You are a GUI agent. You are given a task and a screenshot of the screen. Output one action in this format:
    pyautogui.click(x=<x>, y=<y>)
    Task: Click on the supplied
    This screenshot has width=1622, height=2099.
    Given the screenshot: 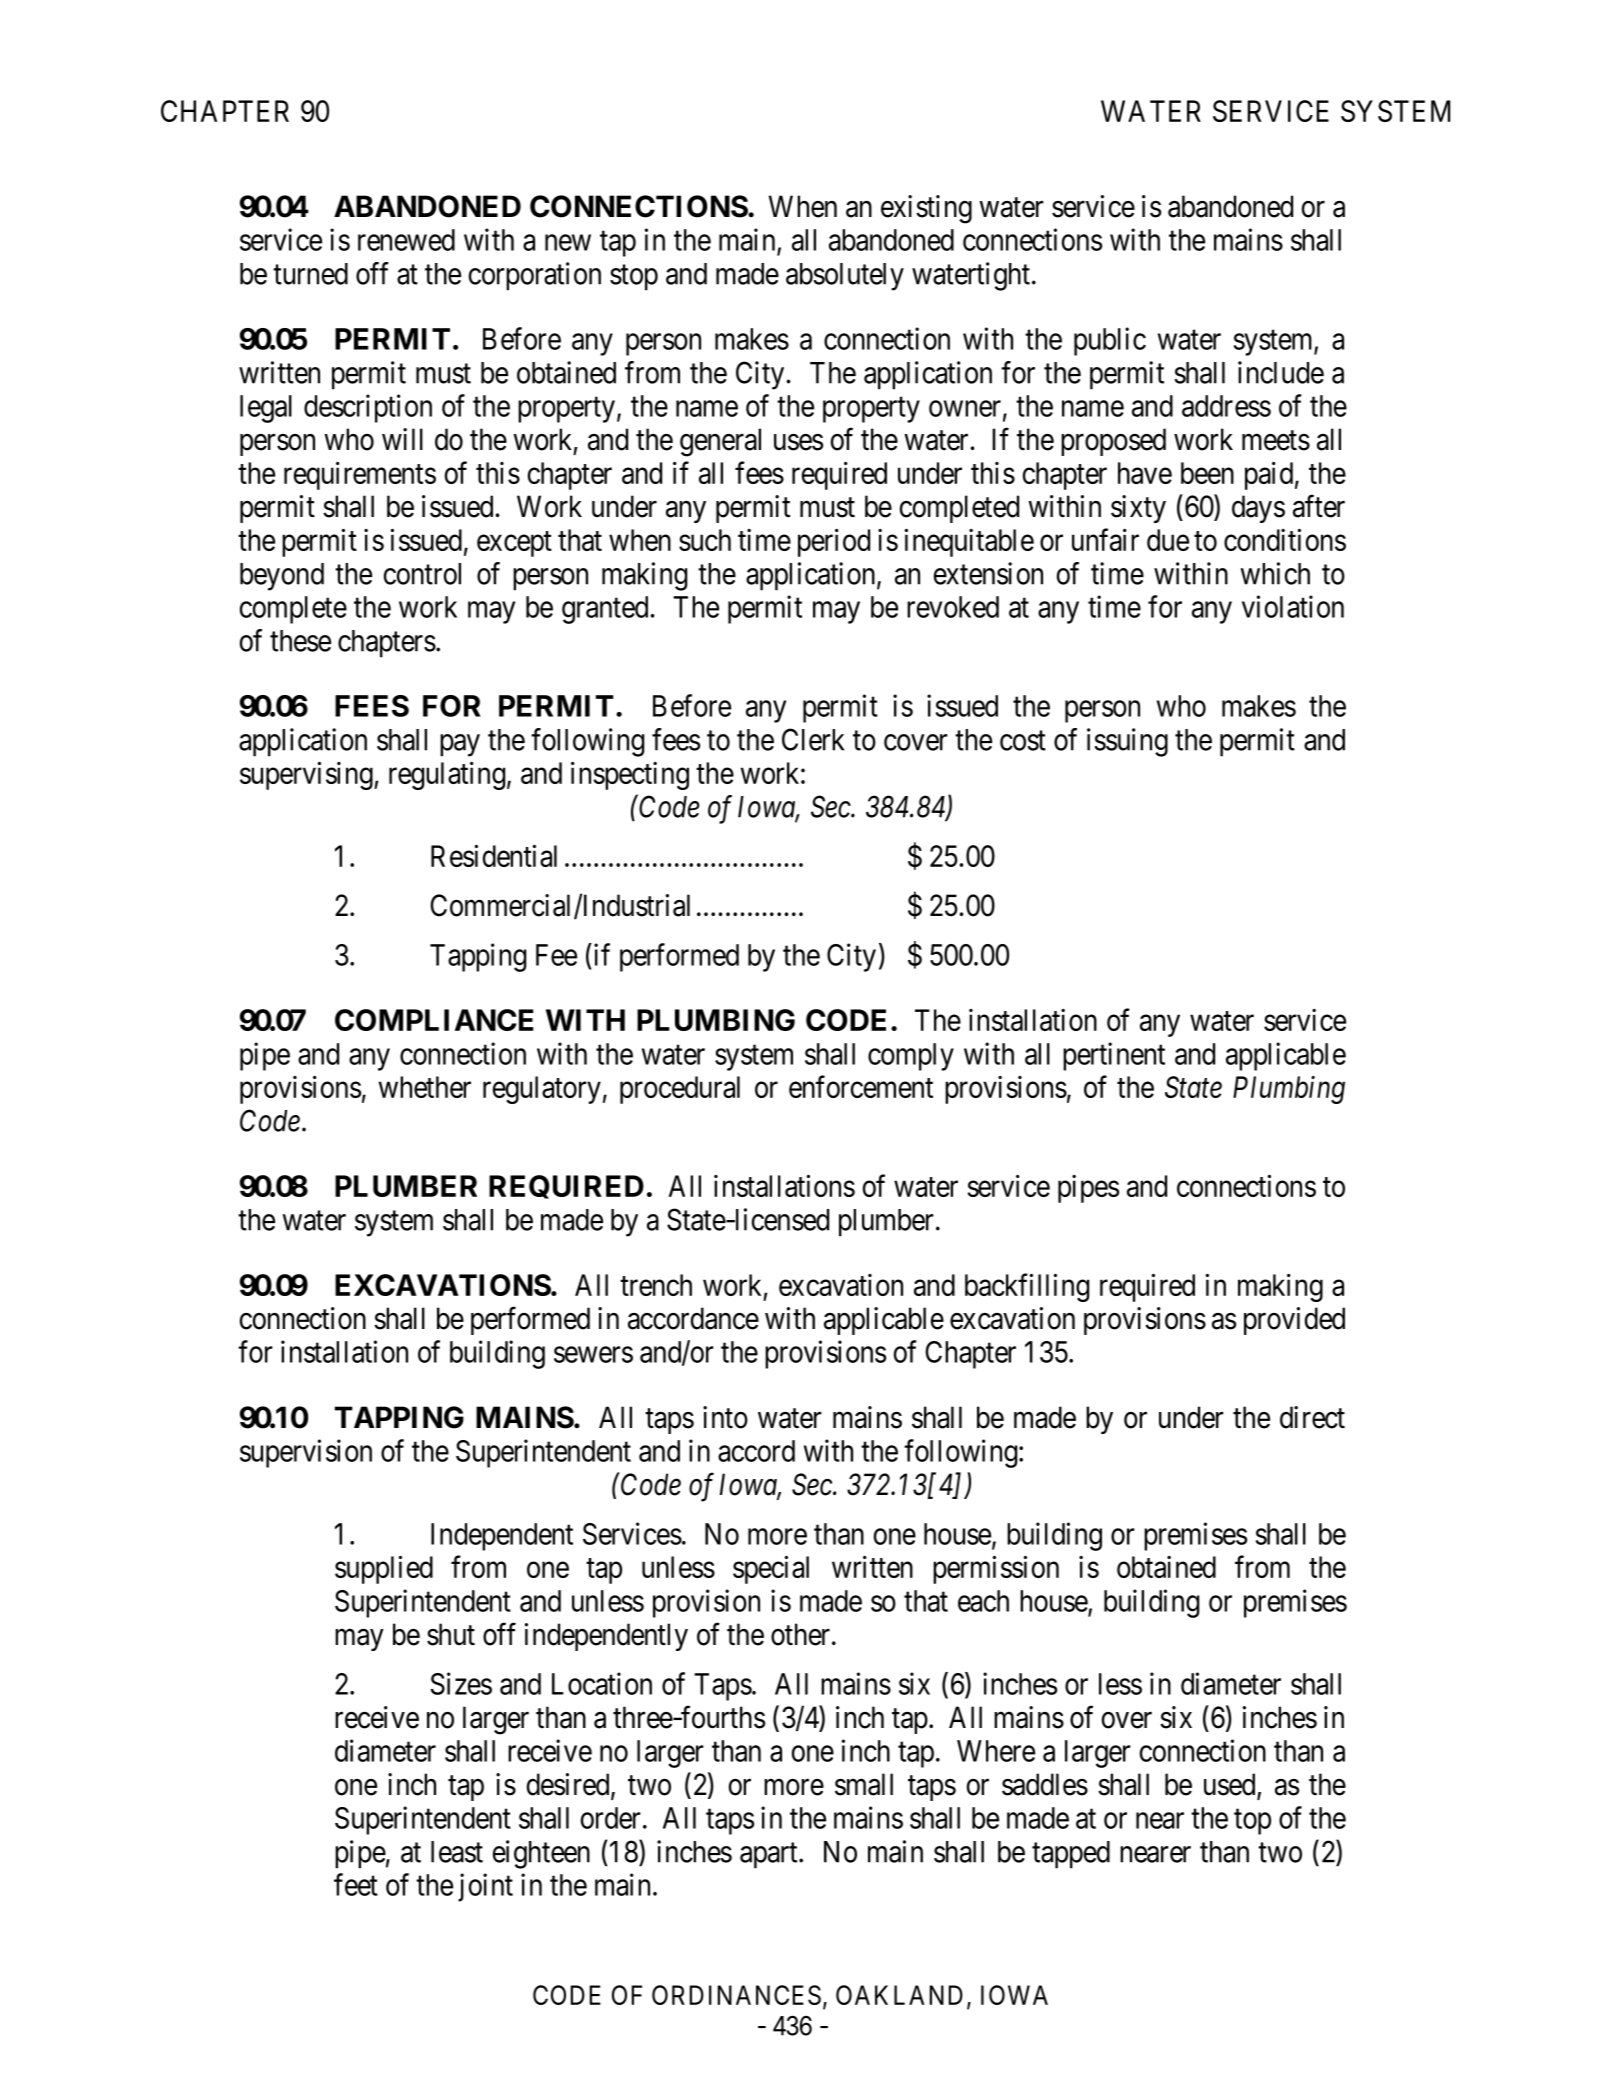 What is the action you would take?
    pyautogui.click(x=384, y=1569)
